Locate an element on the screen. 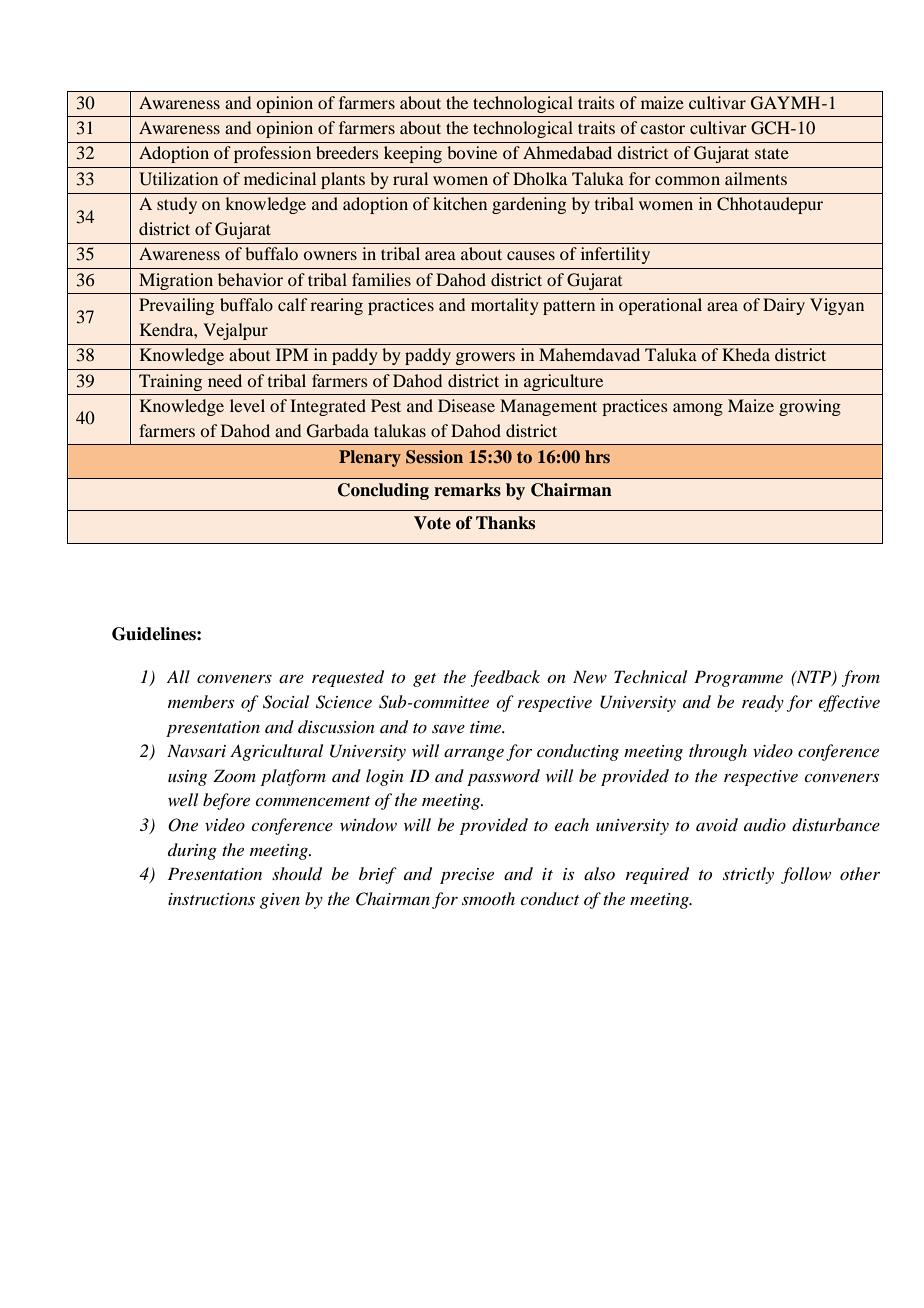 The height and width of the screenshot is (1308, 924). smooth is located at coordinates (488, 898).
